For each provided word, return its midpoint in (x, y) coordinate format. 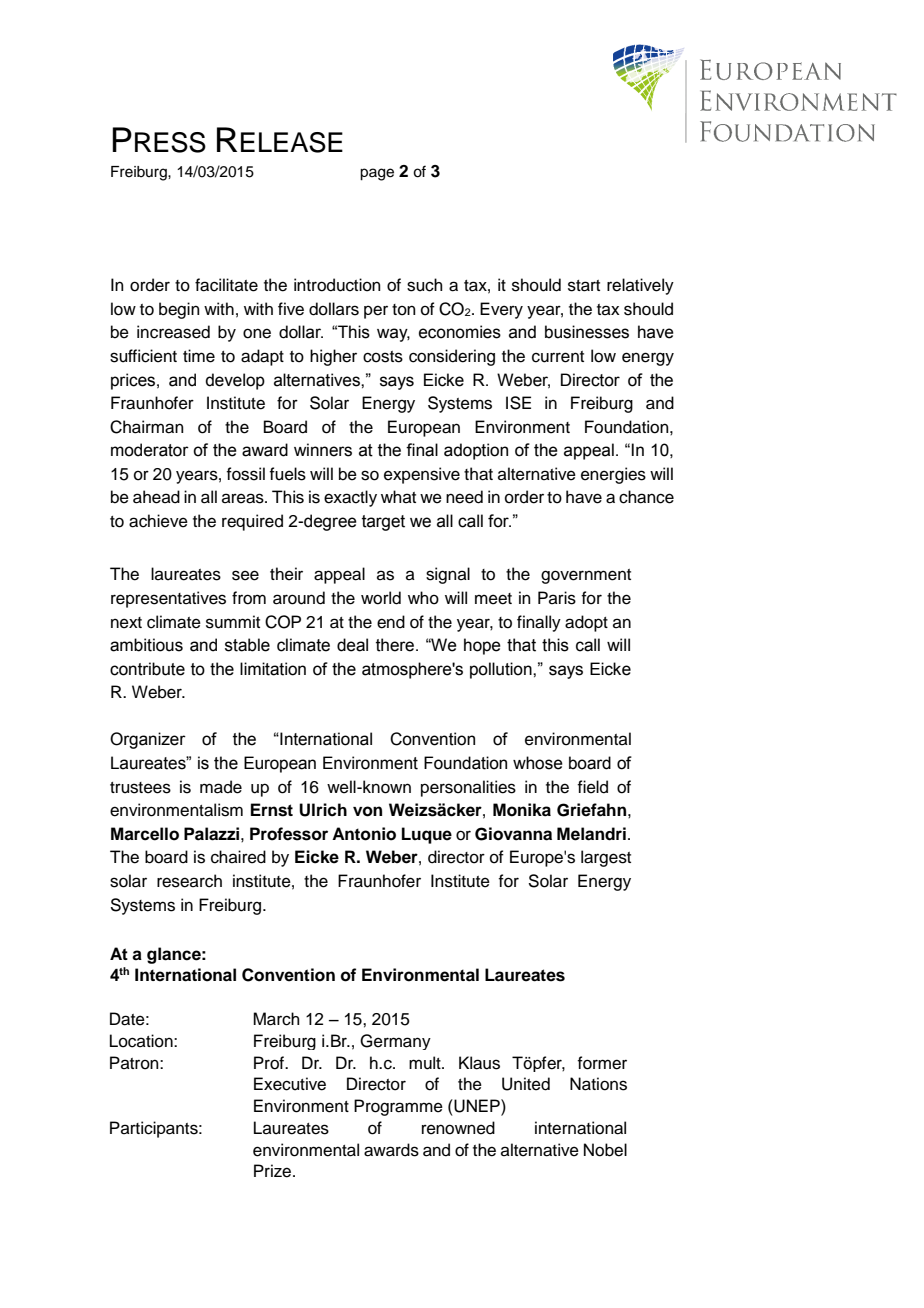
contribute (147, 669)
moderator (150, 450)
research (189, 881)
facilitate (226, 285)
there (395, 645)
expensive (422, 475)
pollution (502, 670)
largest (606, 858)
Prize (272, 1171)
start (584, 286)
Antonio (364, 834)
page (377, 174)
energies (613, 475)
